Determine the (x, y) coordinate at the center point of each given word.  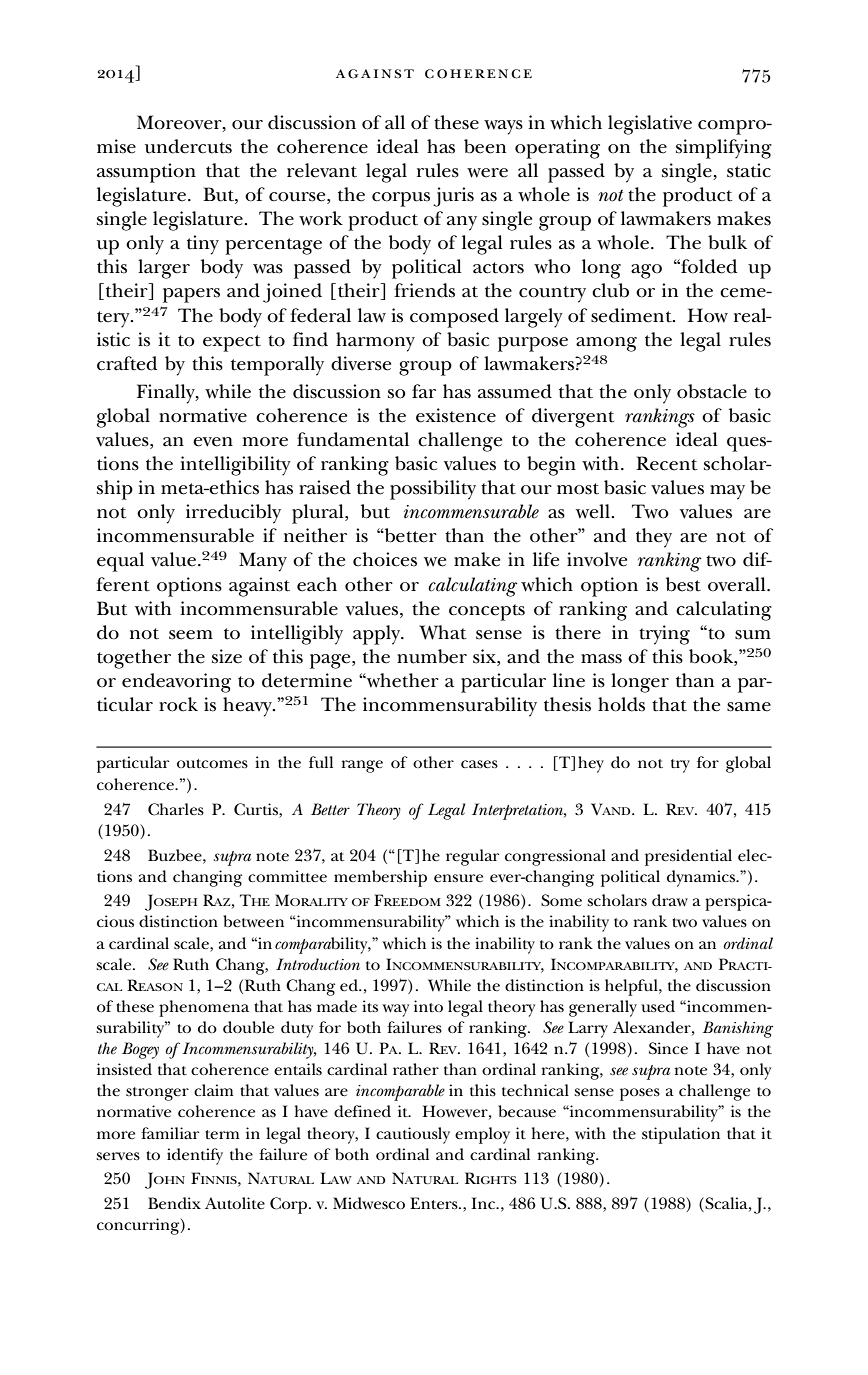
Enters (435, 1203)
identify (195, 1156)
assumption (146, 173)
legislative (650, 125)
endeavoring (176, 683)
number (432, 656)
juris (453, 197)
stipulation (681, 1135)
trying (664, 635)
